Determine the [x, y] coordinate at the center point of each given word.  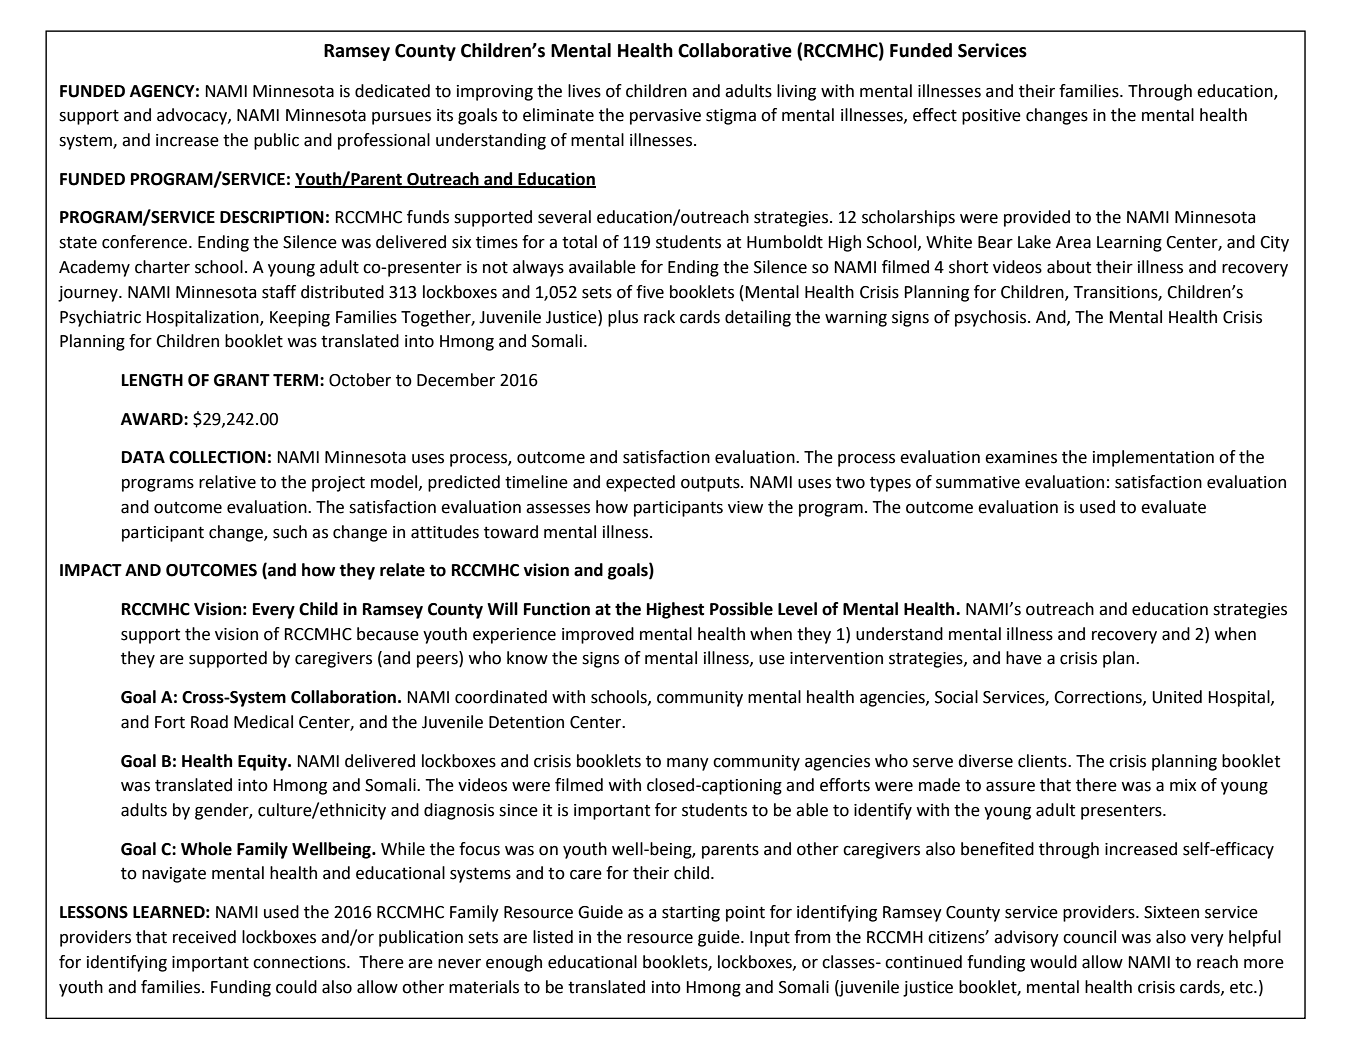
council [1089, 937]
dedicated [392, 91]
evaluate [1173, 507]
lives [584, 91]
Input [770, 939]
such [290, 532]
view [745, 507]
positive [991, 117]
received [204, 937]
